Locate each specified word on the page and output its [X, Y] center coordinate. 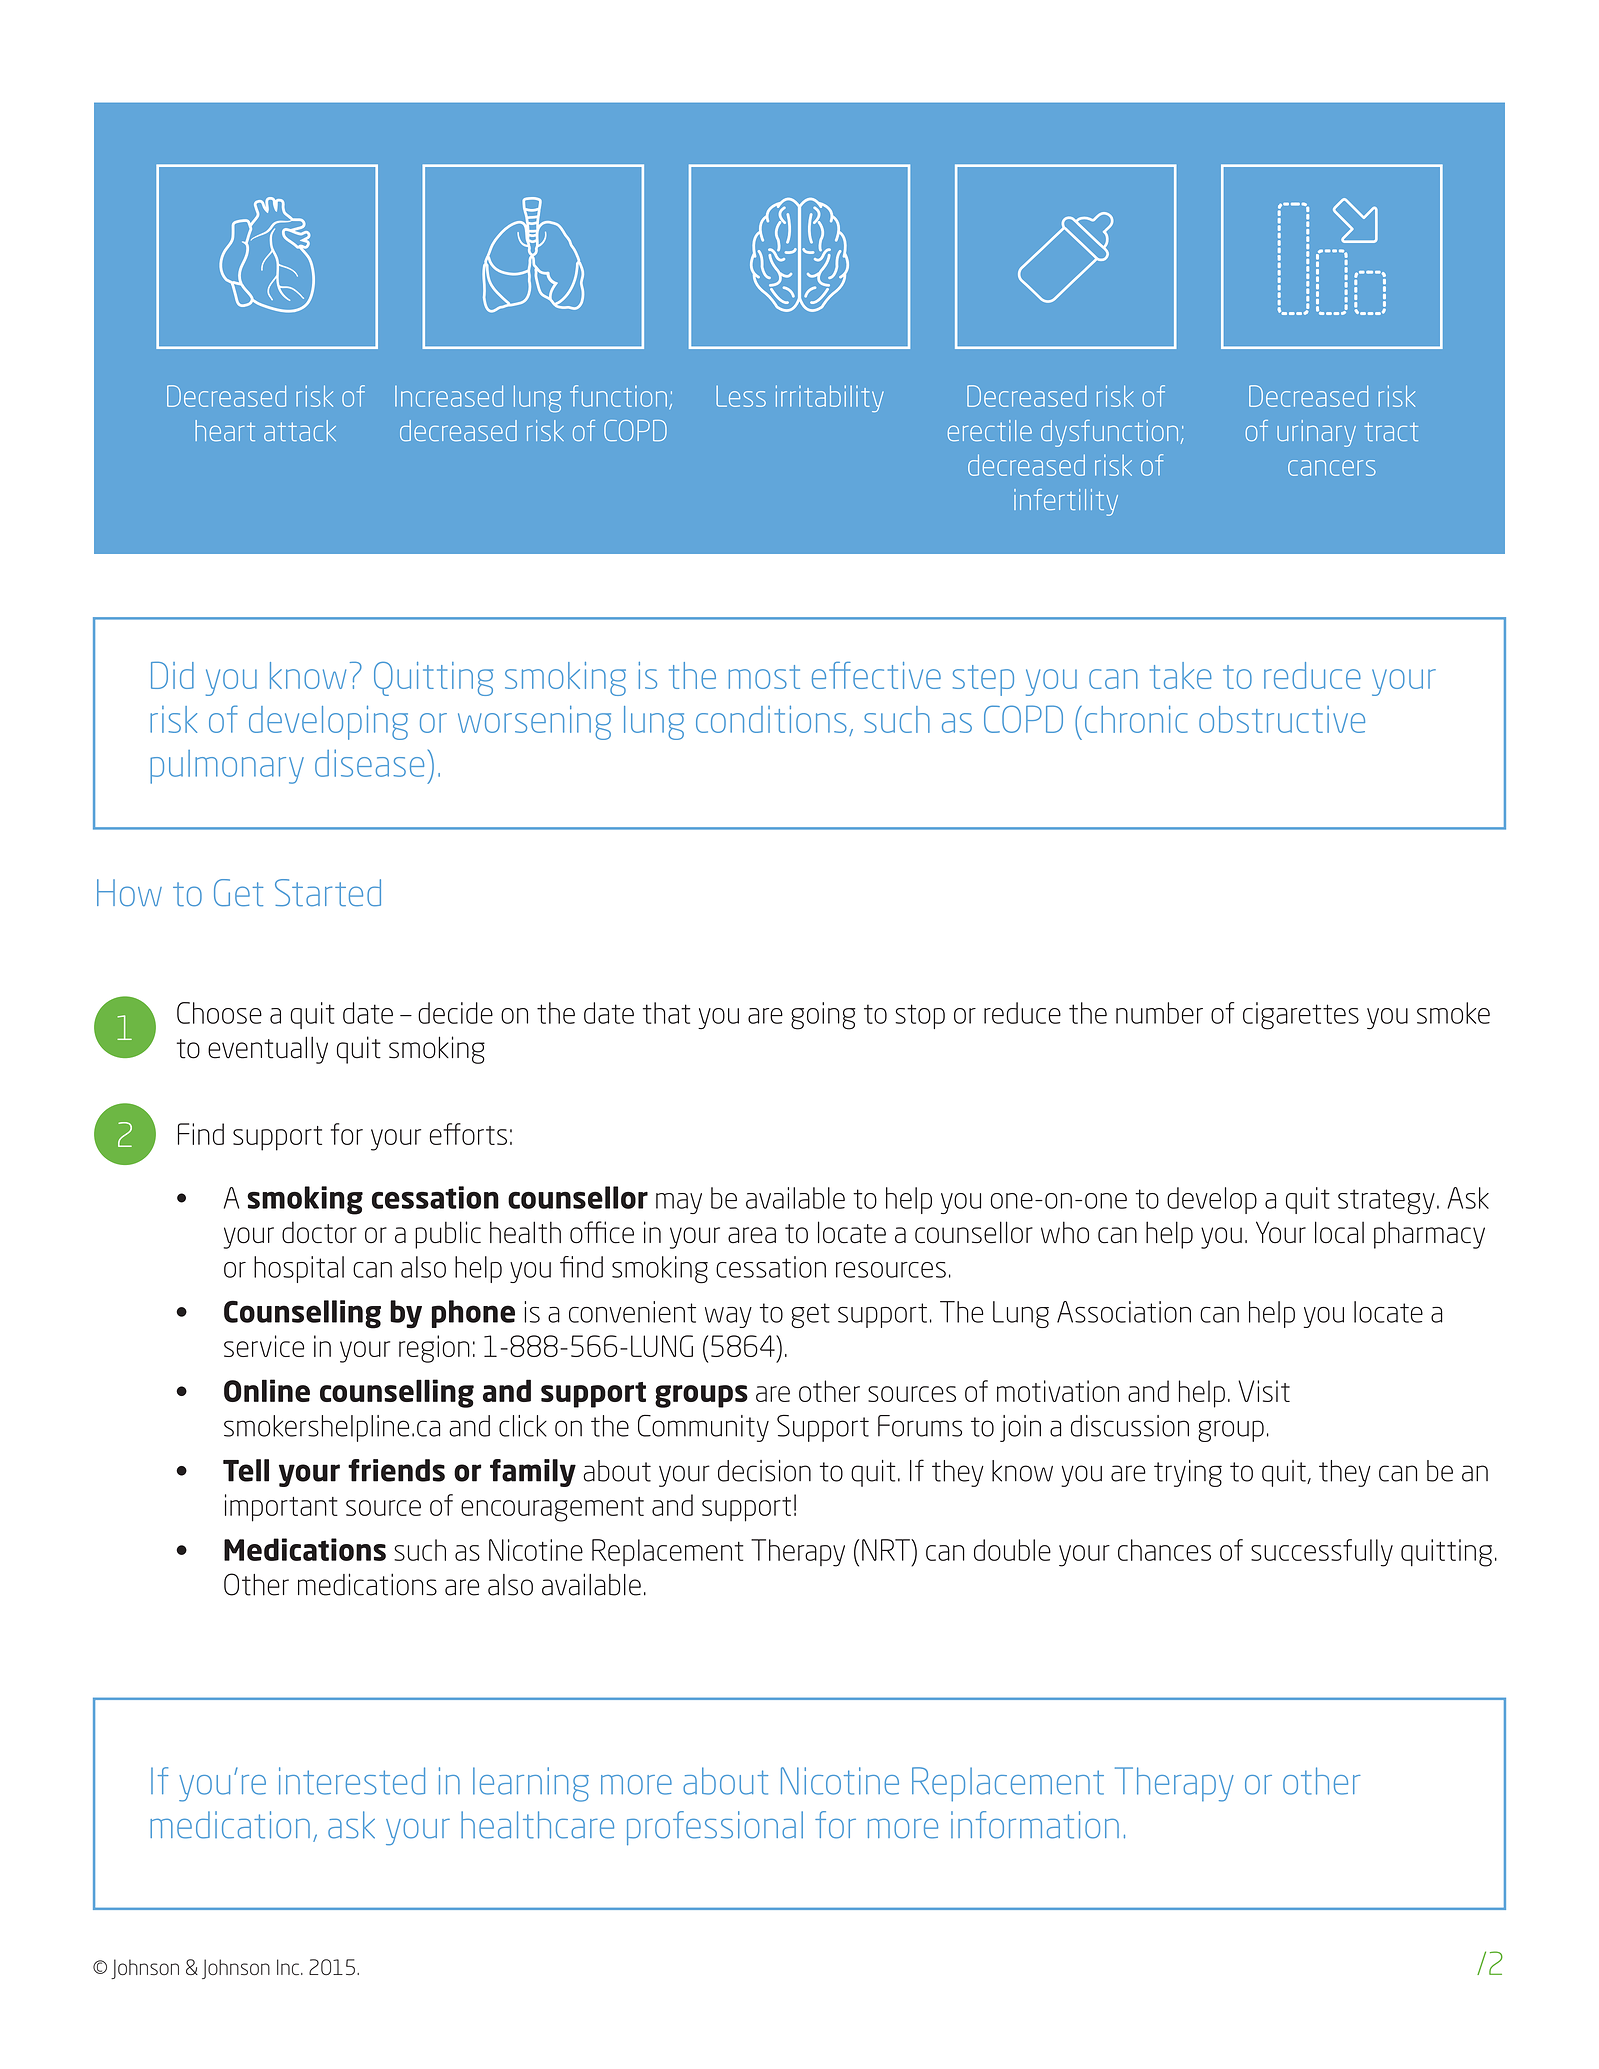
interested [352, 1781]
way [728, 1317]
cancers [1332, 468]
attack [300, 430]
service [264, 1346]
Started [328, 892]
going [823, 1016]
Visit [1264, 1391]
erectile [990, 430]
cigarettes [1301, 1016]
